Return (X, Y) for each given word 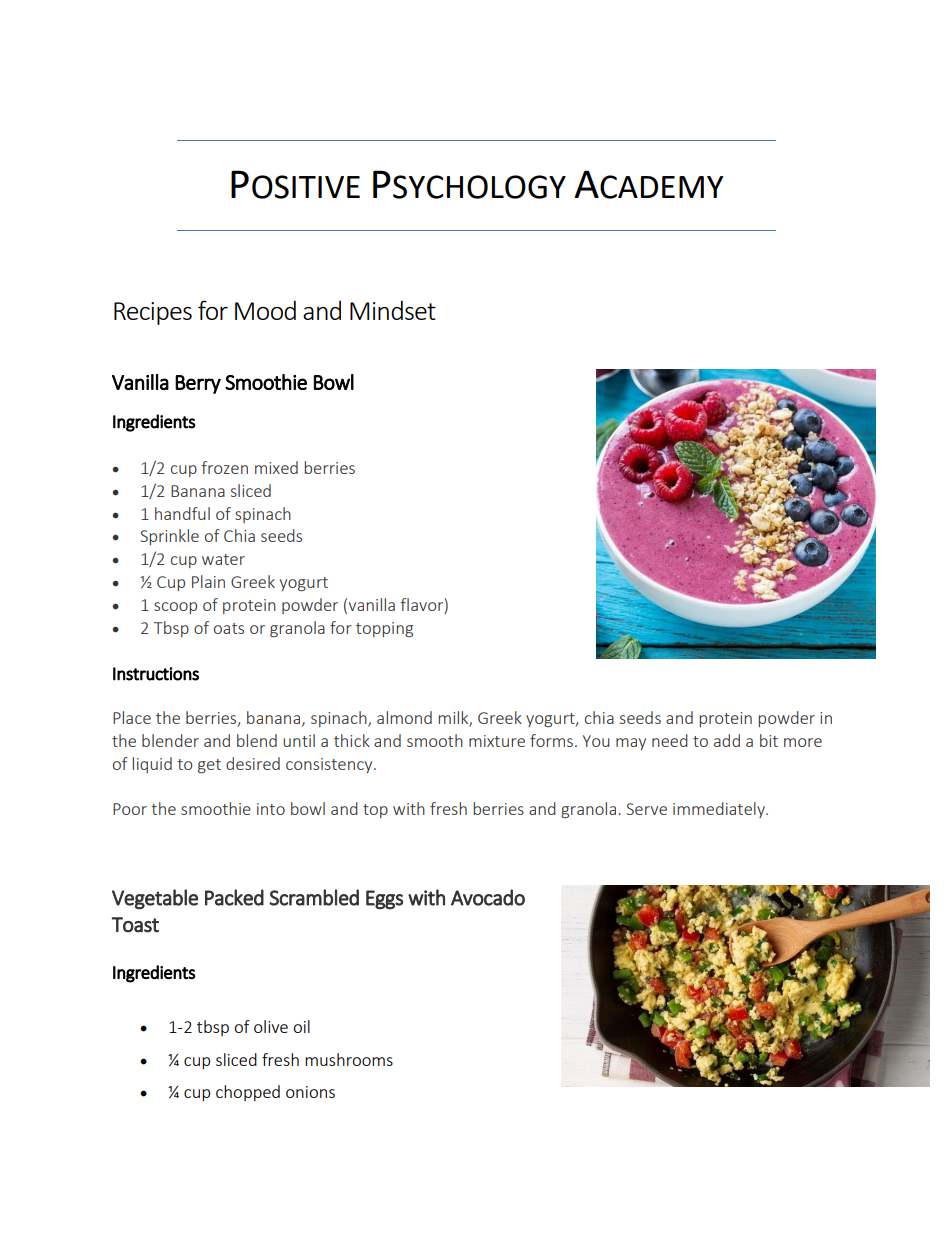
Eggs (384, 900)
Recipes (153, 313)
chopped (248, 1093)
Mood (265, 310)
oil (301, 1026)
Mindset (393, 310)
